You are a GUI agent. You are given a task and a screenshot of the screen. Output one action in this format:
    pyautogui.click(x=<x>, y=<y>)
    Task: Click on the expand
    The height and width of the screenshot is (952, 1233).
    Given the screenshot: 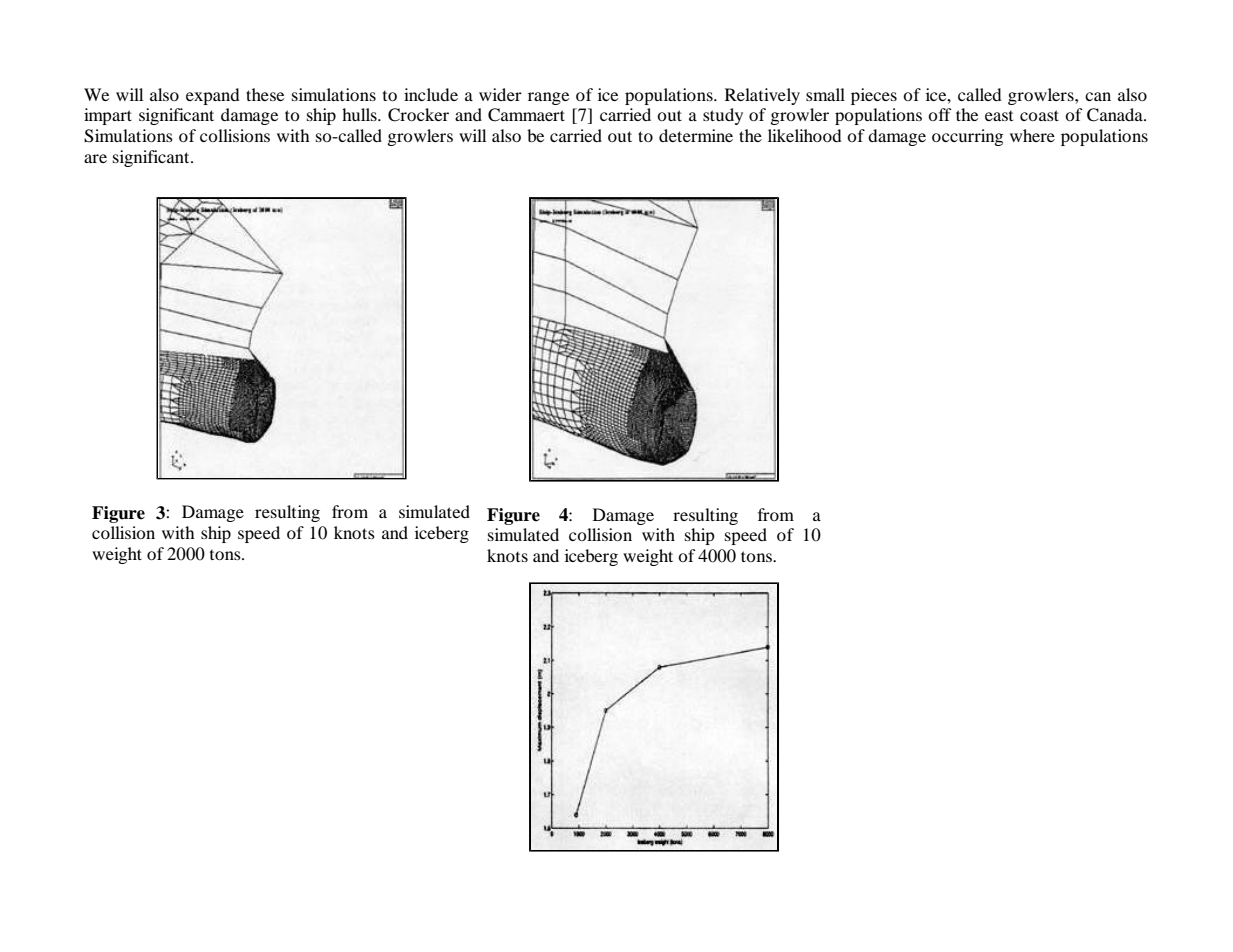 What is the action you would take?
    pyautogui.click(x=213, y=96)
